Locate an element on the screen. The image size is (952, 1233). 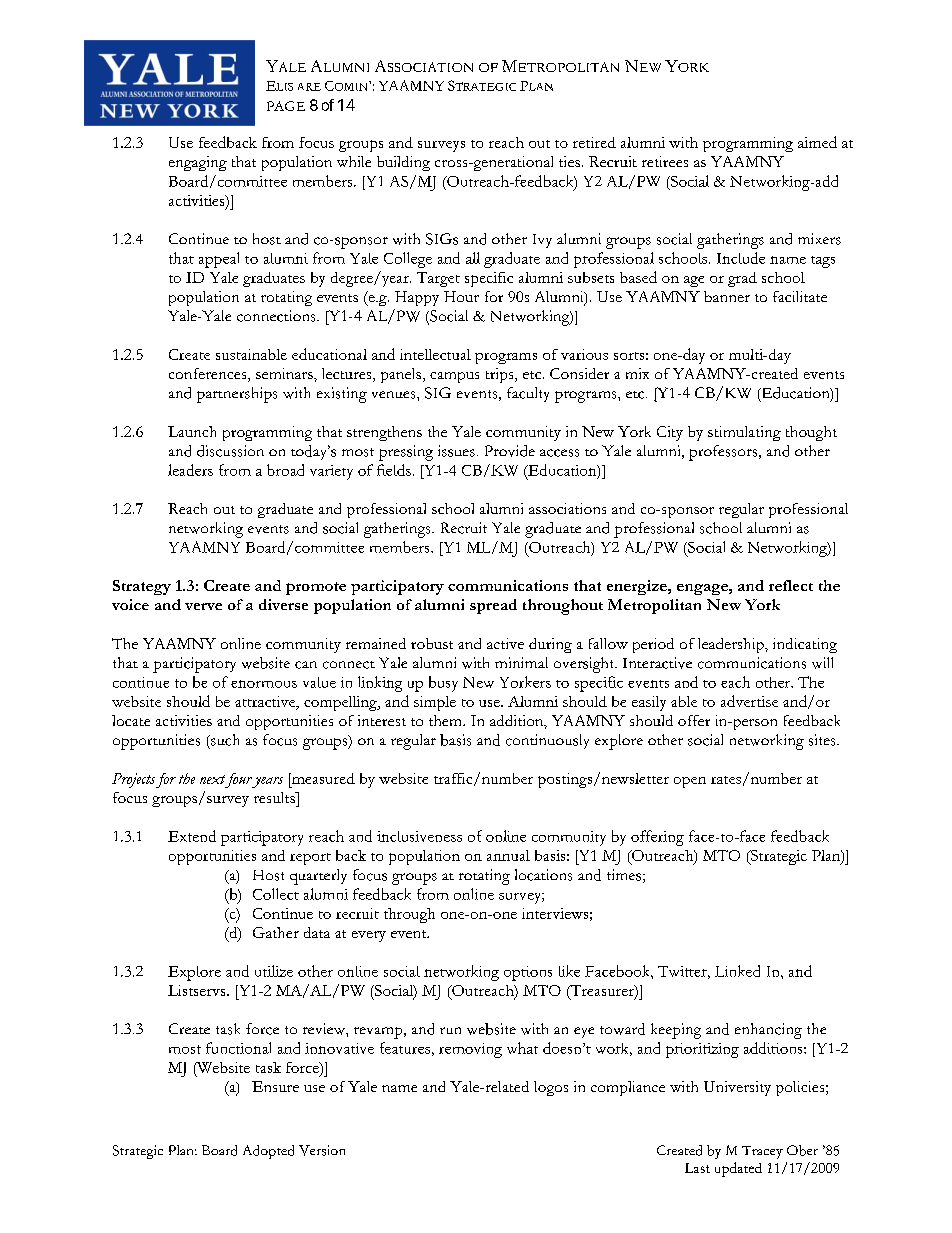
verve is located at coordinates (203, 606).
